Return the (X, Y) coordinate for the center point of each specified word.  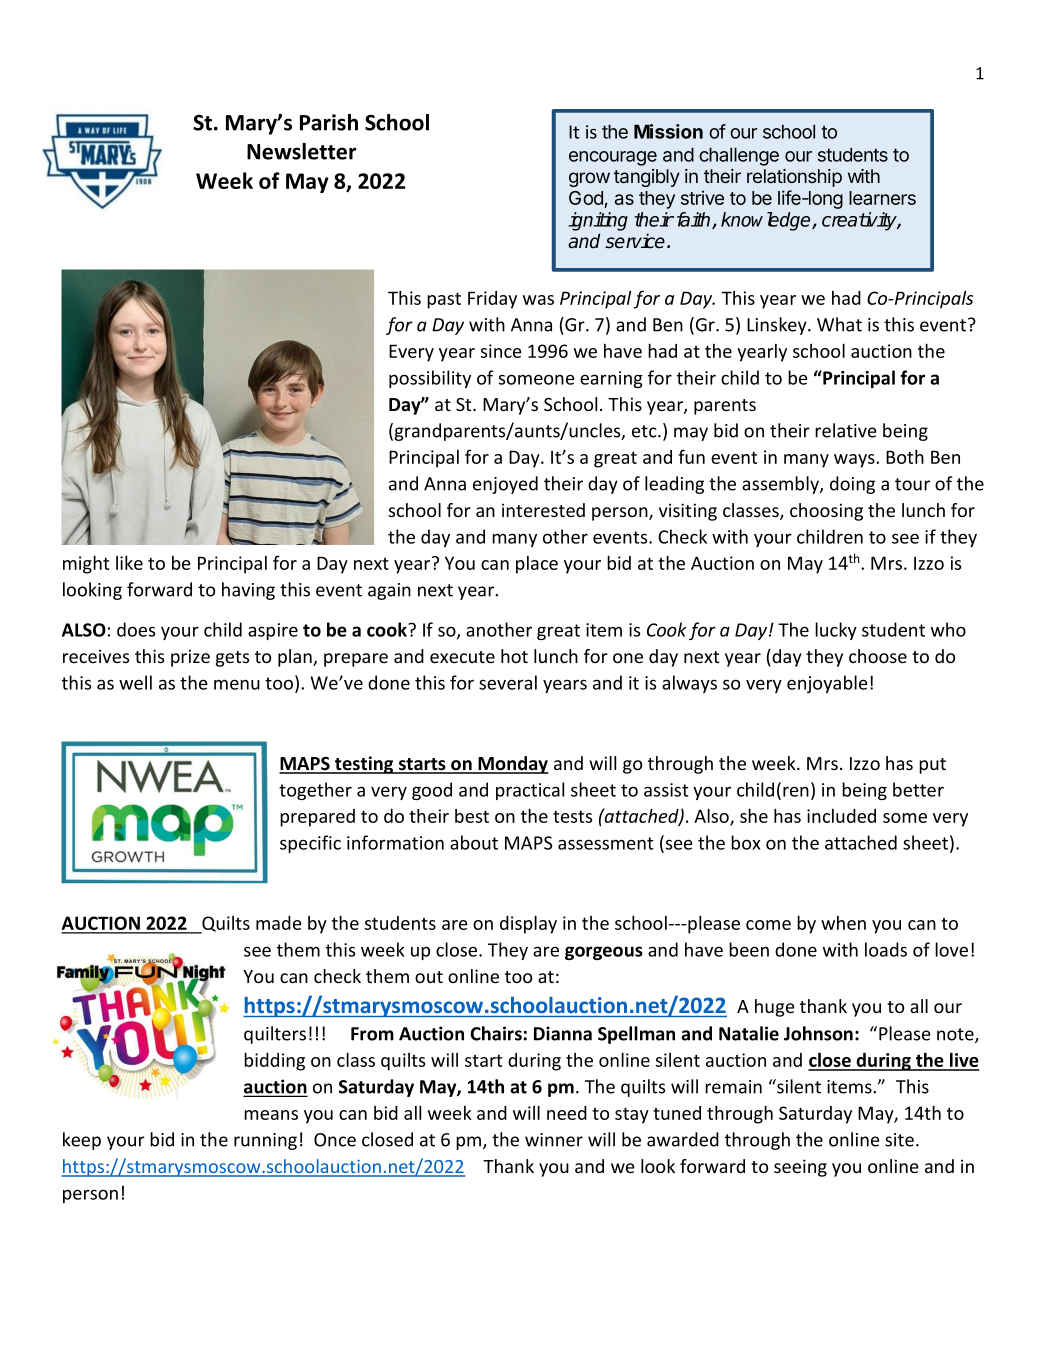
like (129, 562)
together (315, 791)
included (841, 816)
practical (530, 791)
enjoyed (505, 485)
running (265, 1141)
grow (589, 179)
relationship (794, 178)
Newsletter (301, 151)
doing (852, 485)
